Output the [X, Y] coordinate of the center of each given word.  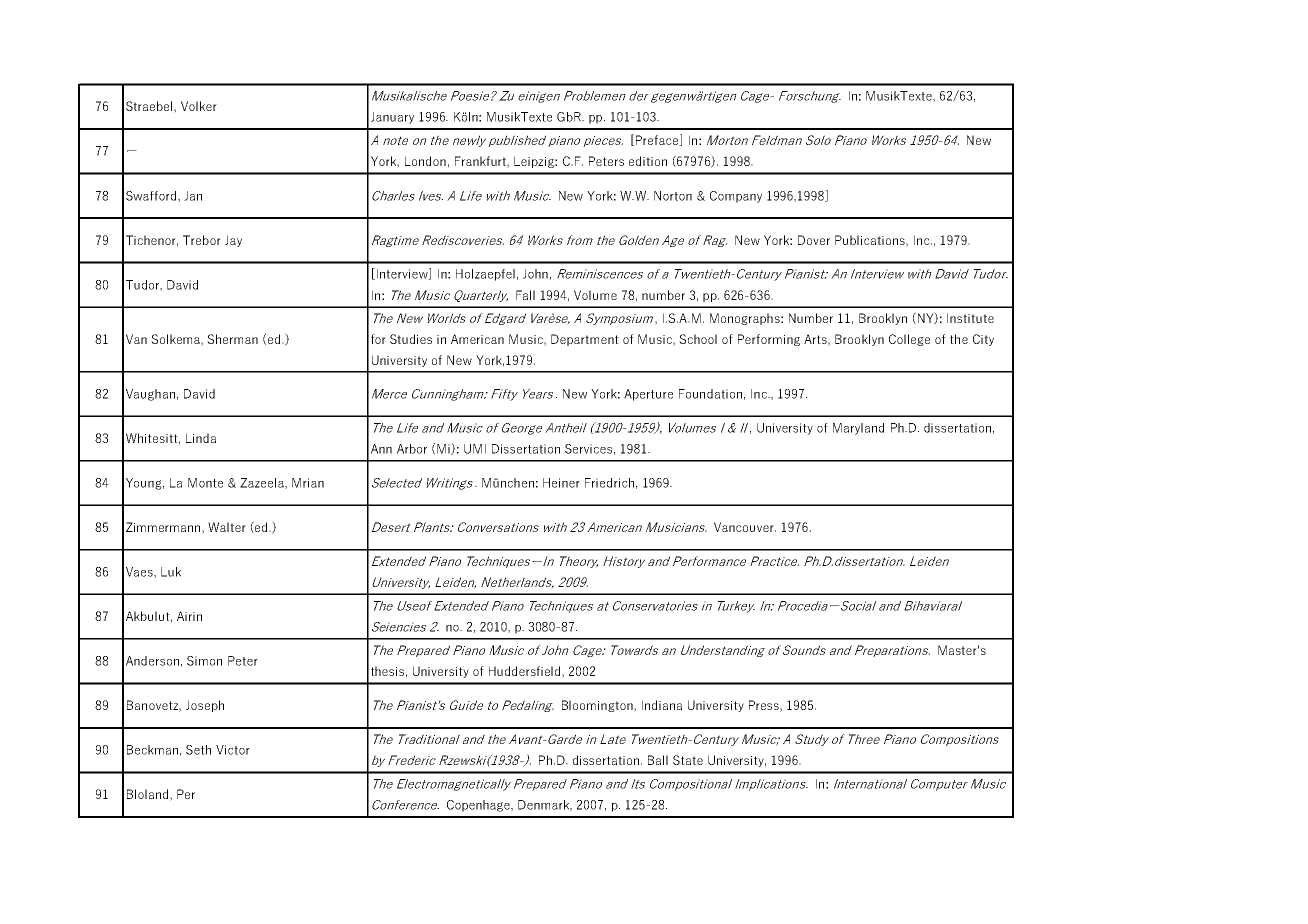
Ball [658, 760]
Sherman [232, 339]
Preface [657, 140]
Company [736, 197]
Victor [233, 750]
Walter [227, 527]
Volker [199, 106]
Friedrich [609, 483]
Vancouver [745, 527]
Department [585, 340]
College [909, 340]
